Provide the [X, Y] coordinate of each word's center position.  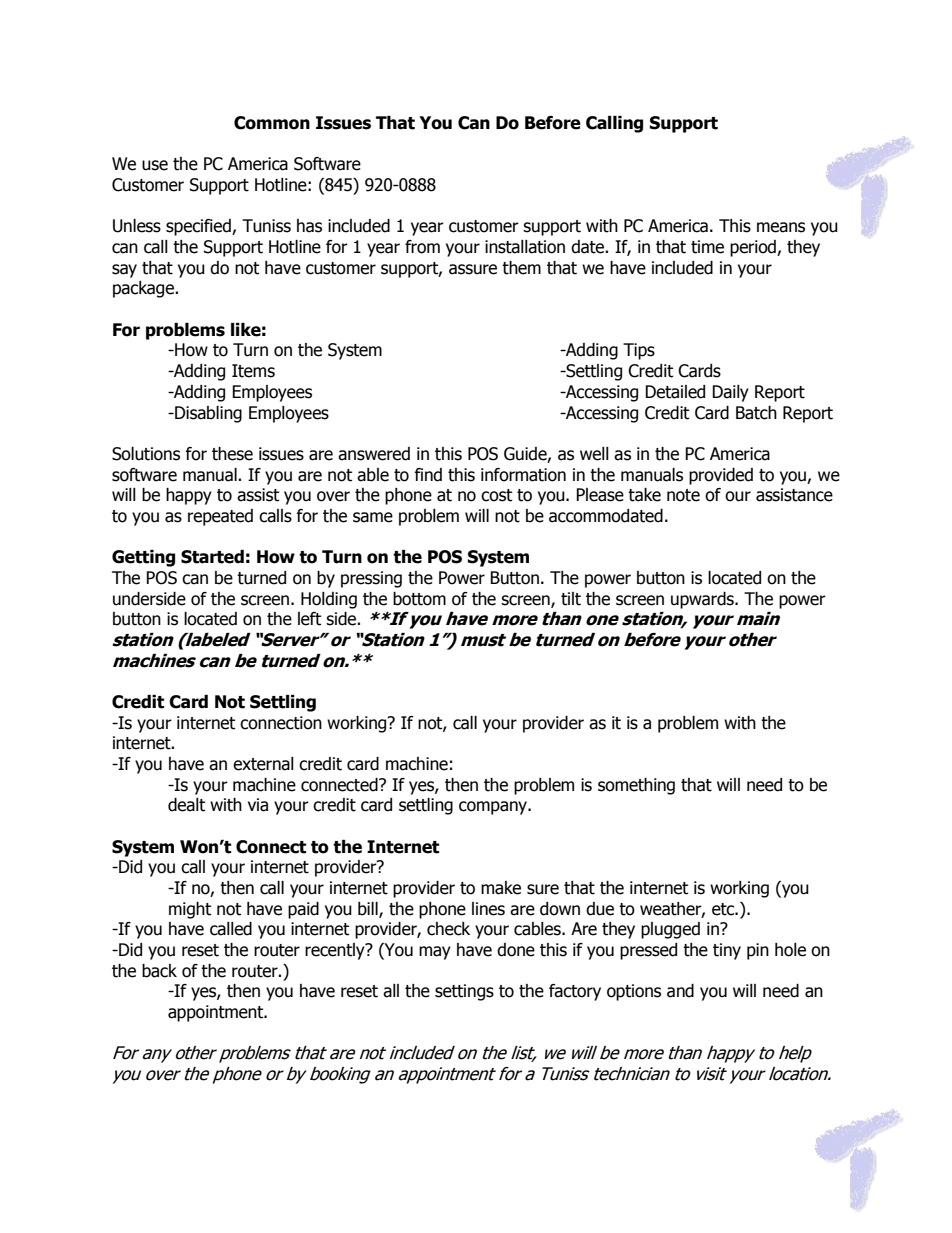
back [159, 971]
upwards [703, 600]
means [781, 227]
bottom [419, 599]
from [422, 247]
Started [212, 557]
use [155, 165]
